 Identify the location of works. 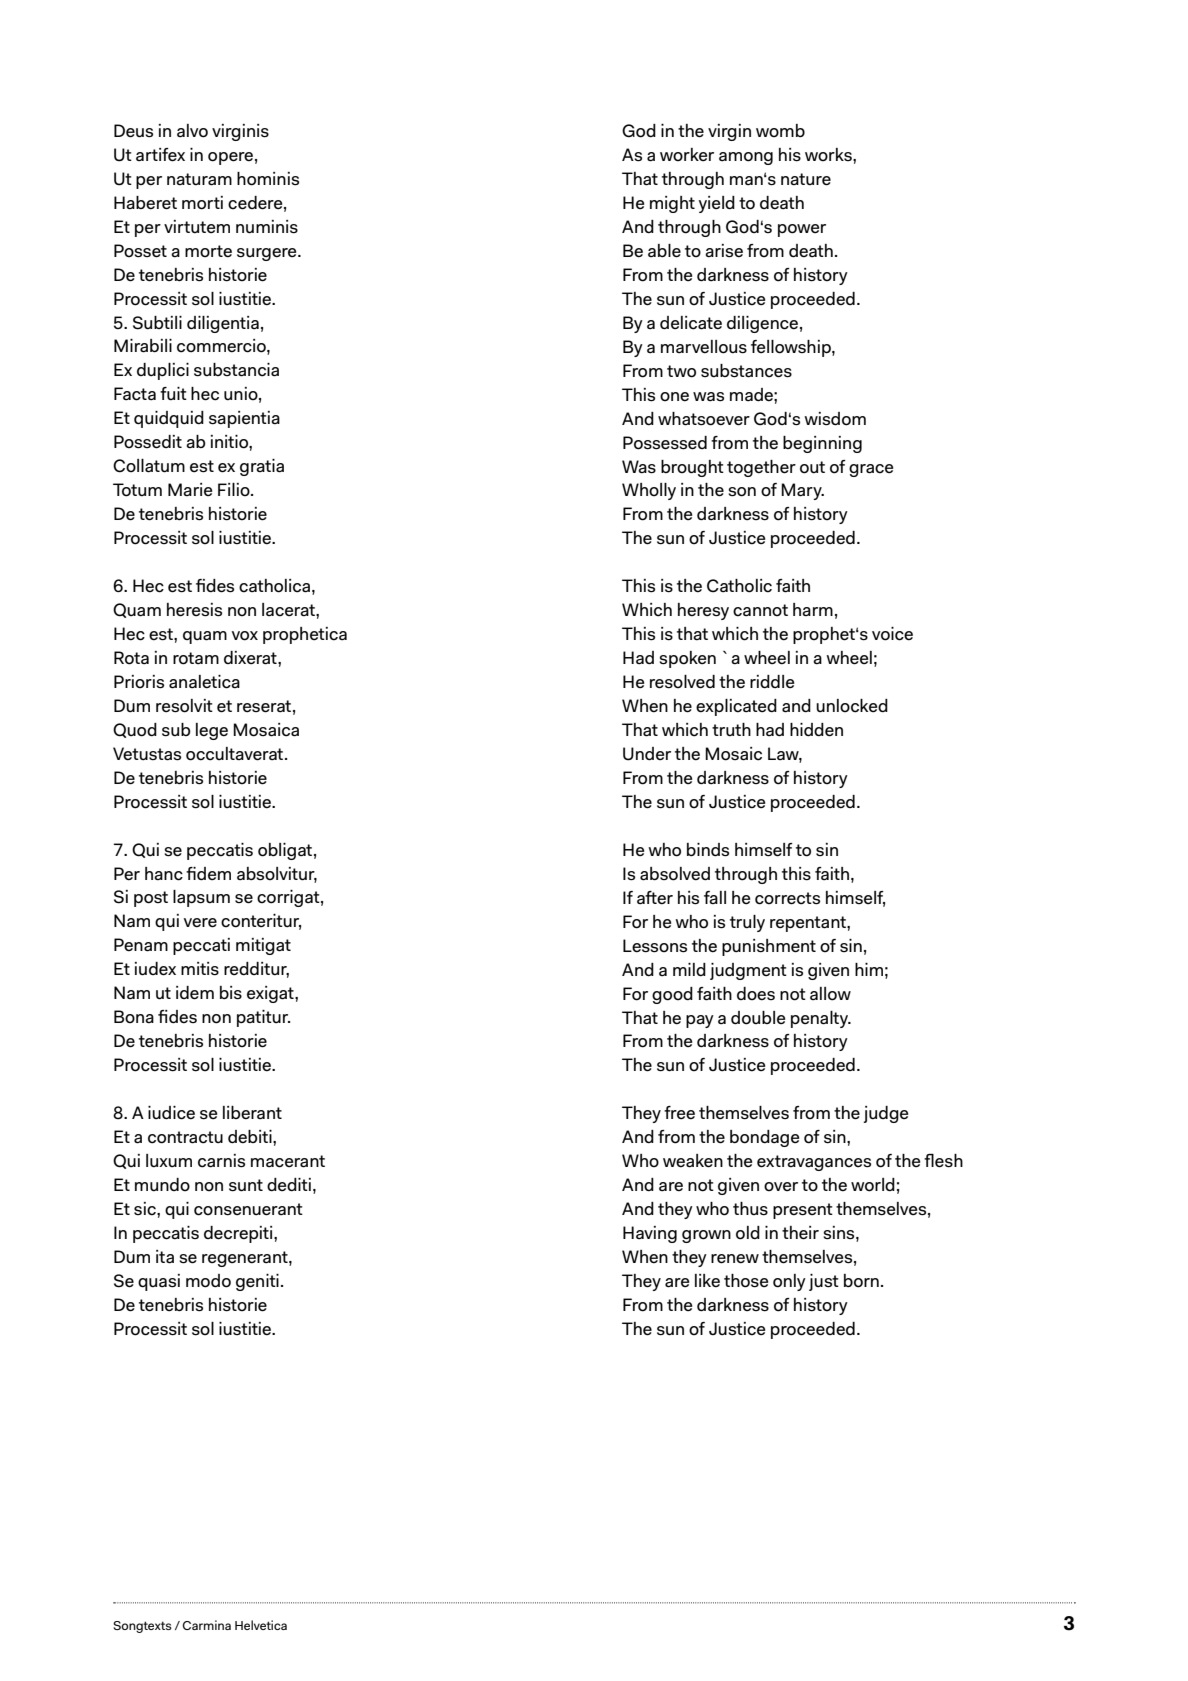
(829, 155).
